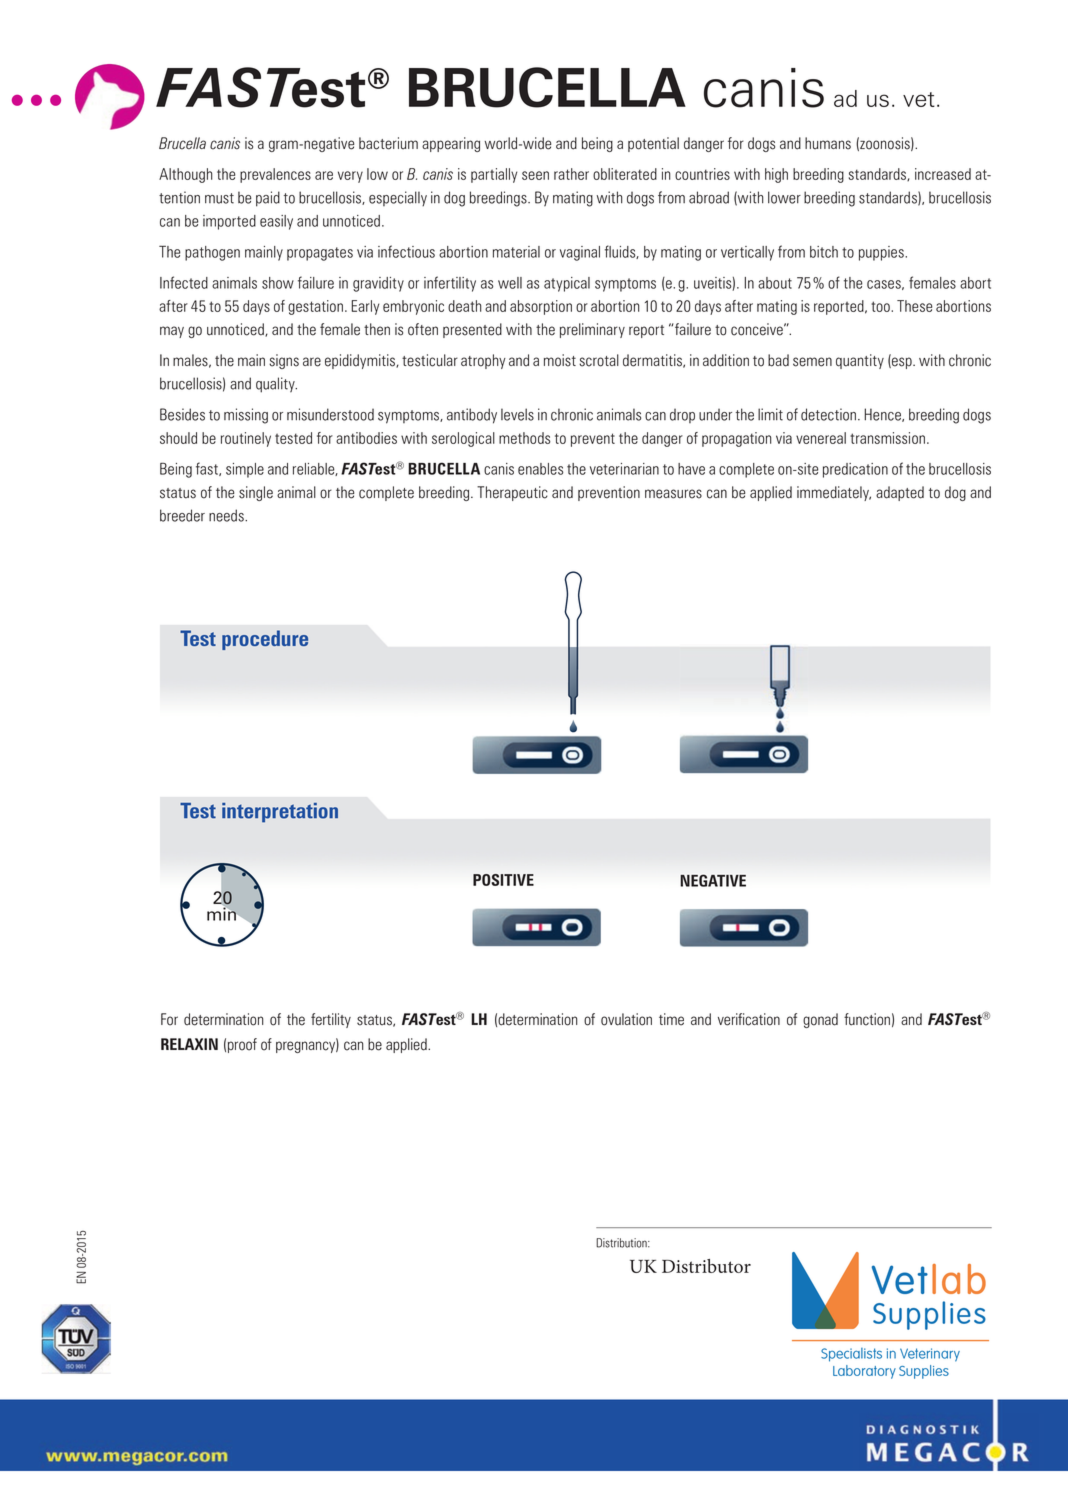 The width and height of the screenshot is (1068, 1511). I want to click on immediately, so click(834, 493).
